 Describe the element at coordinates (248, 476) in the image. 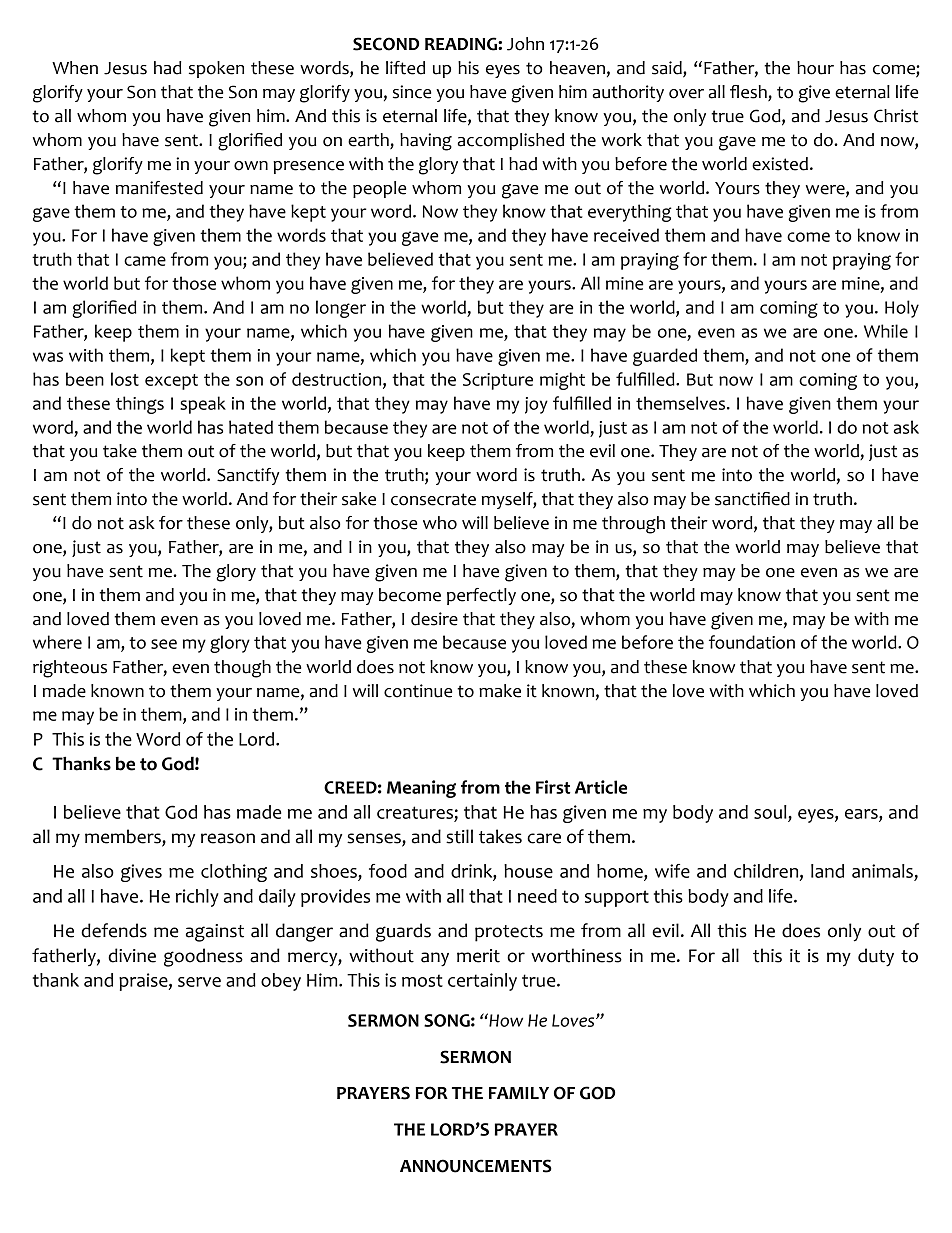

I see `Sanctify` at that location.
